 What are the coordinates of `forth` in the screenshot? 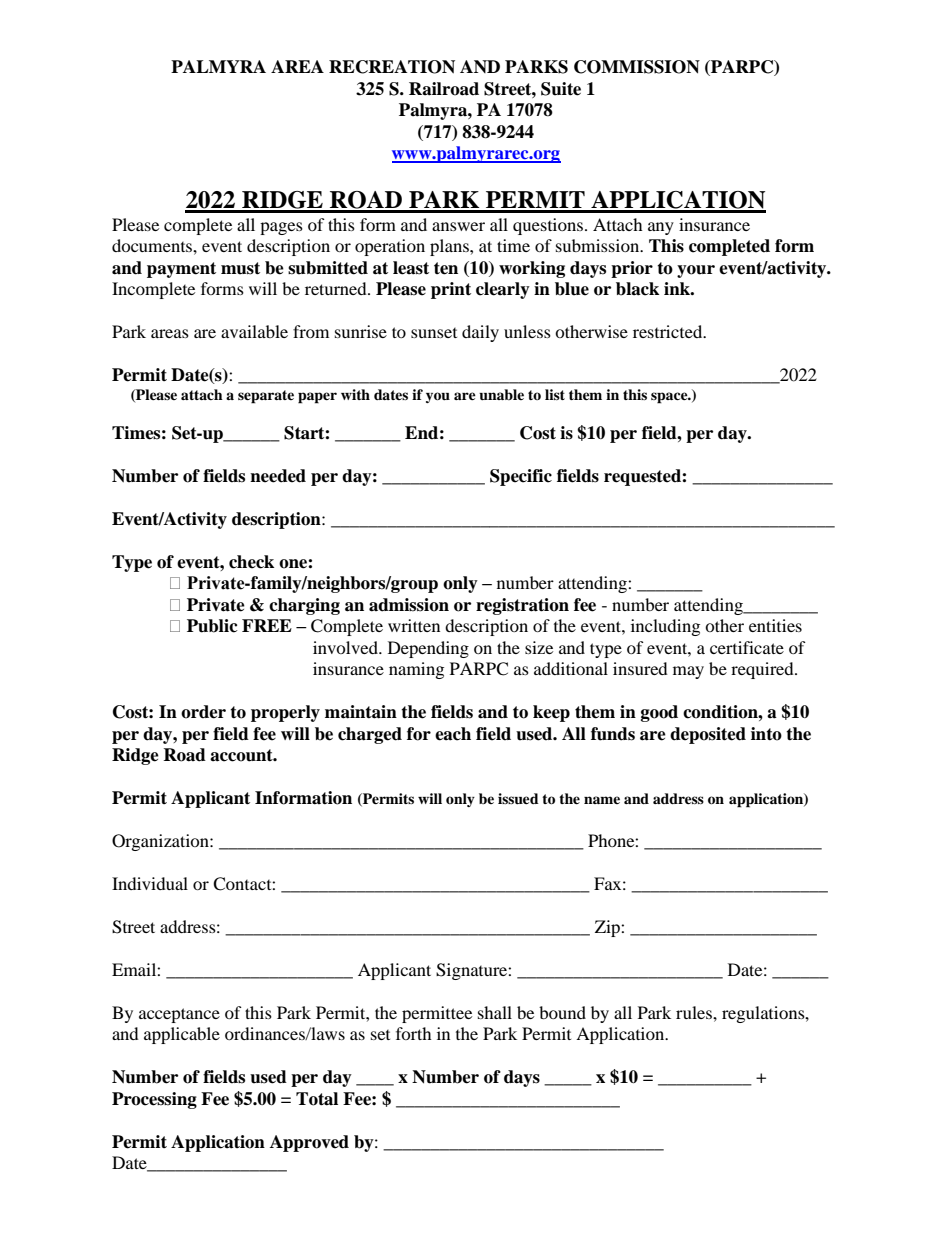 It's located at (414, 1033).
